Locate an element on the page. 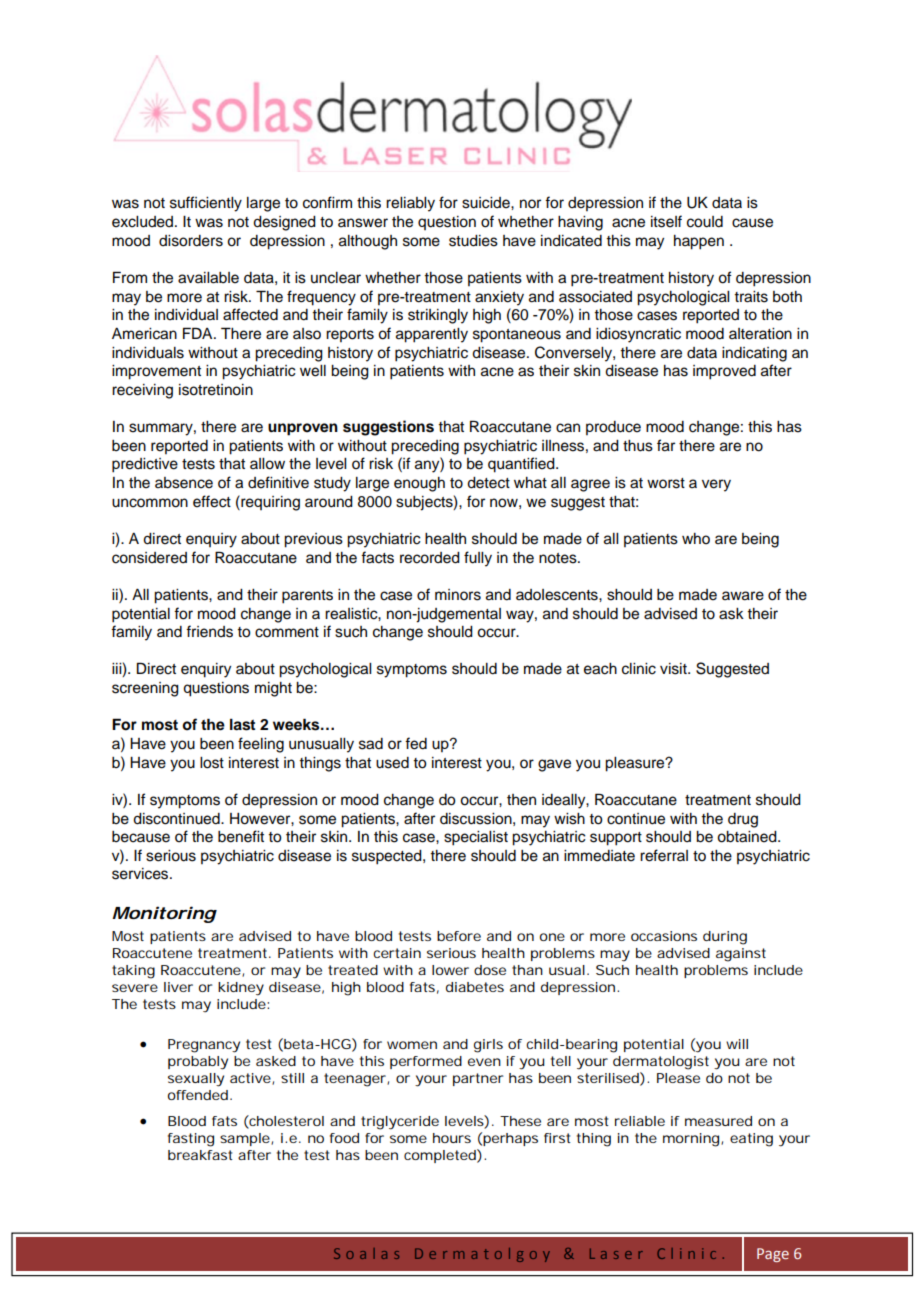 This image has height=1308, width=924. studies is located at coordinates (473, 241).
